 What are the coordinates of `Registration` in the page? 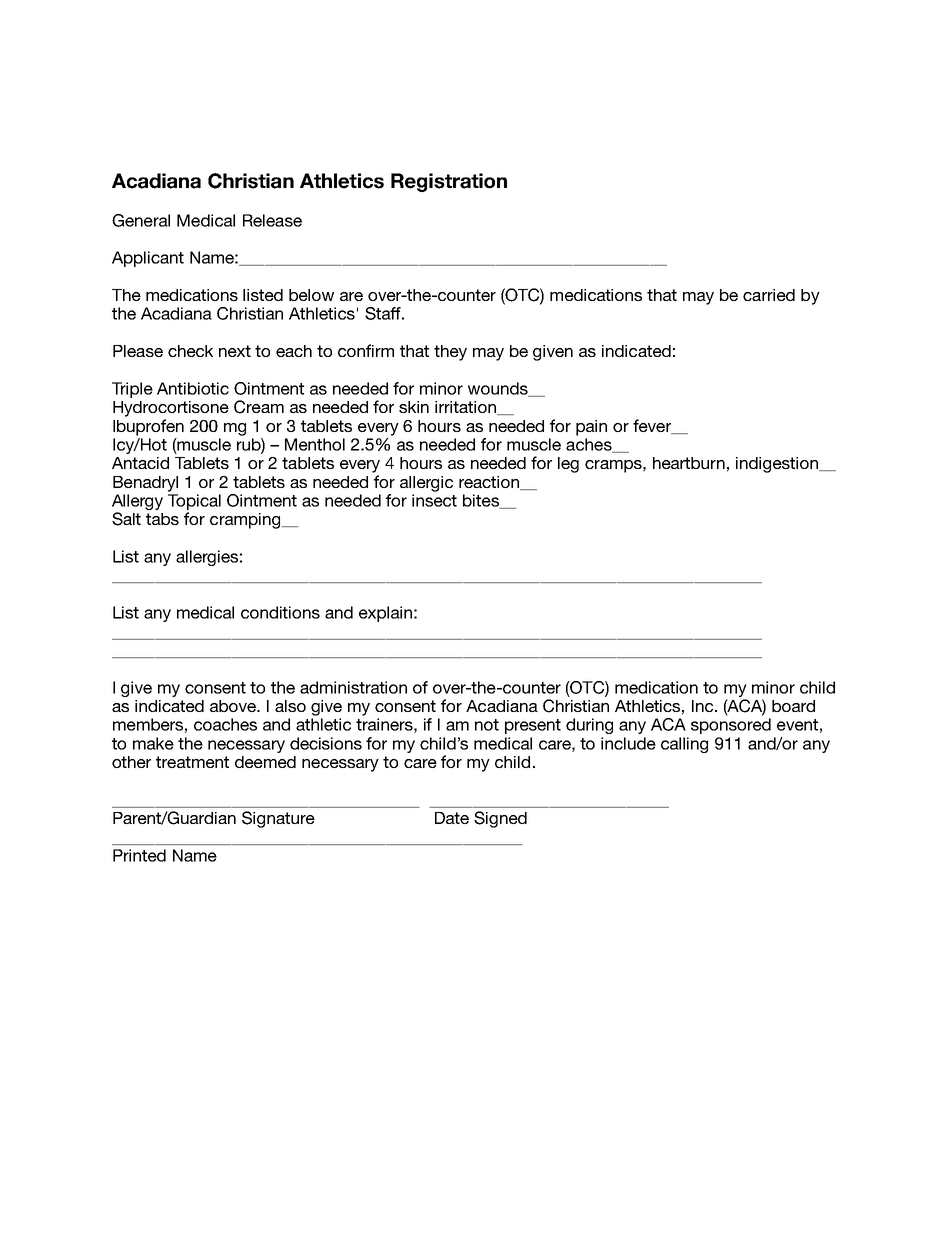 It's located at (449, 182).
